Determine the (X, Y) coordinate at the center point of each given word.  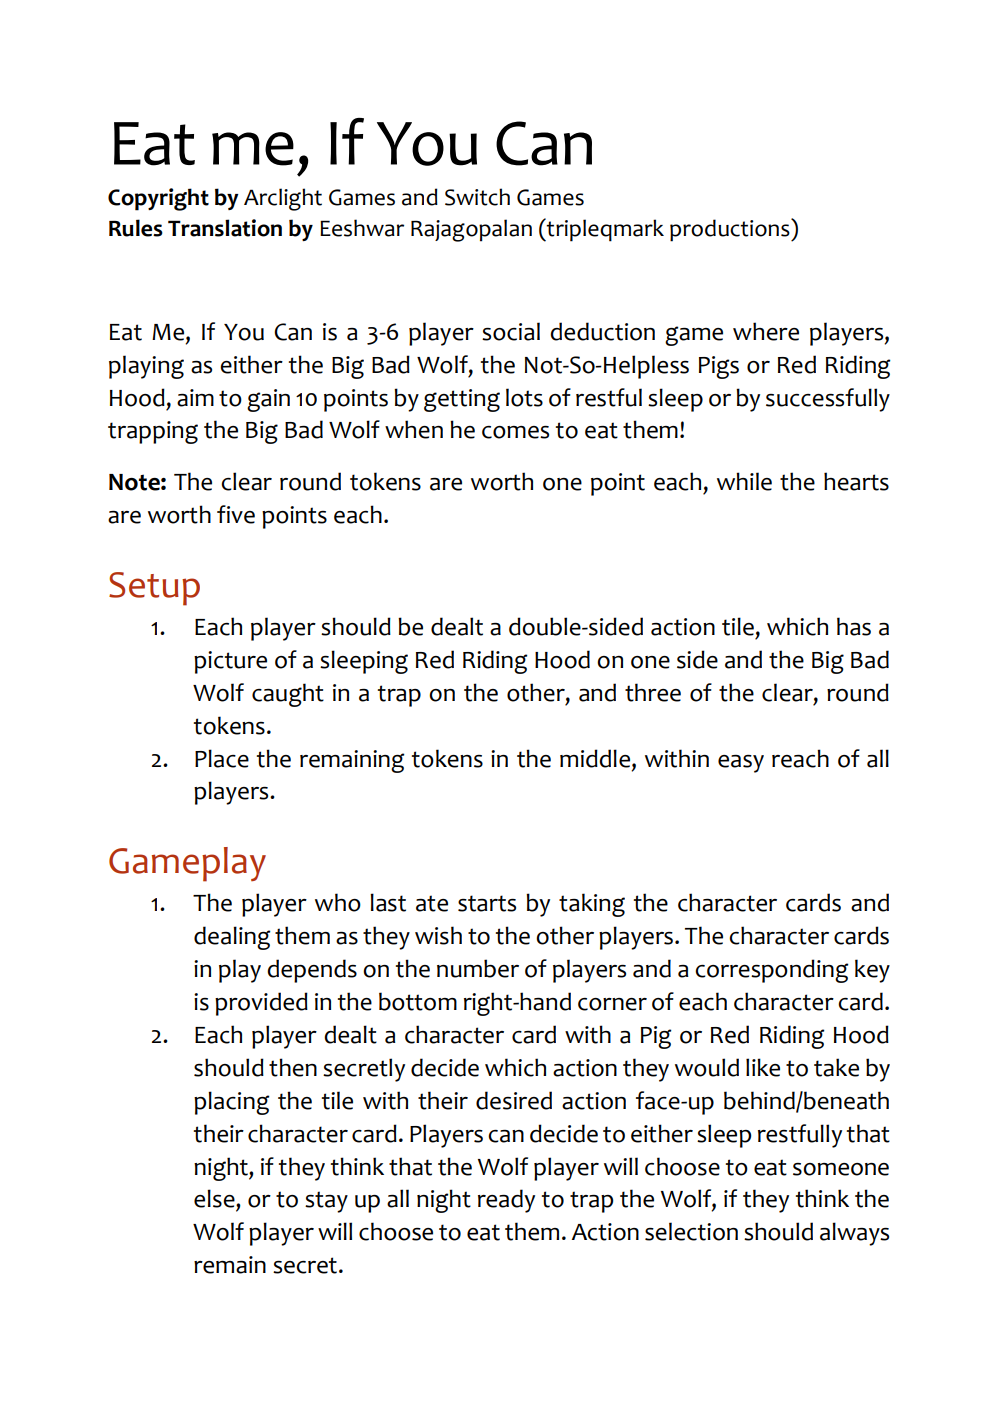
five (236, 514)
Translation (225, 228)
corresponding (772, 971)
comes (515, 432)
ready (506, 1201)
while (744, 481)
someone (841, 1169)
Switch (477, 197)
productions (731, 230)
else (215, 1198)
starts (487, 903)
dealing (232, 938)
